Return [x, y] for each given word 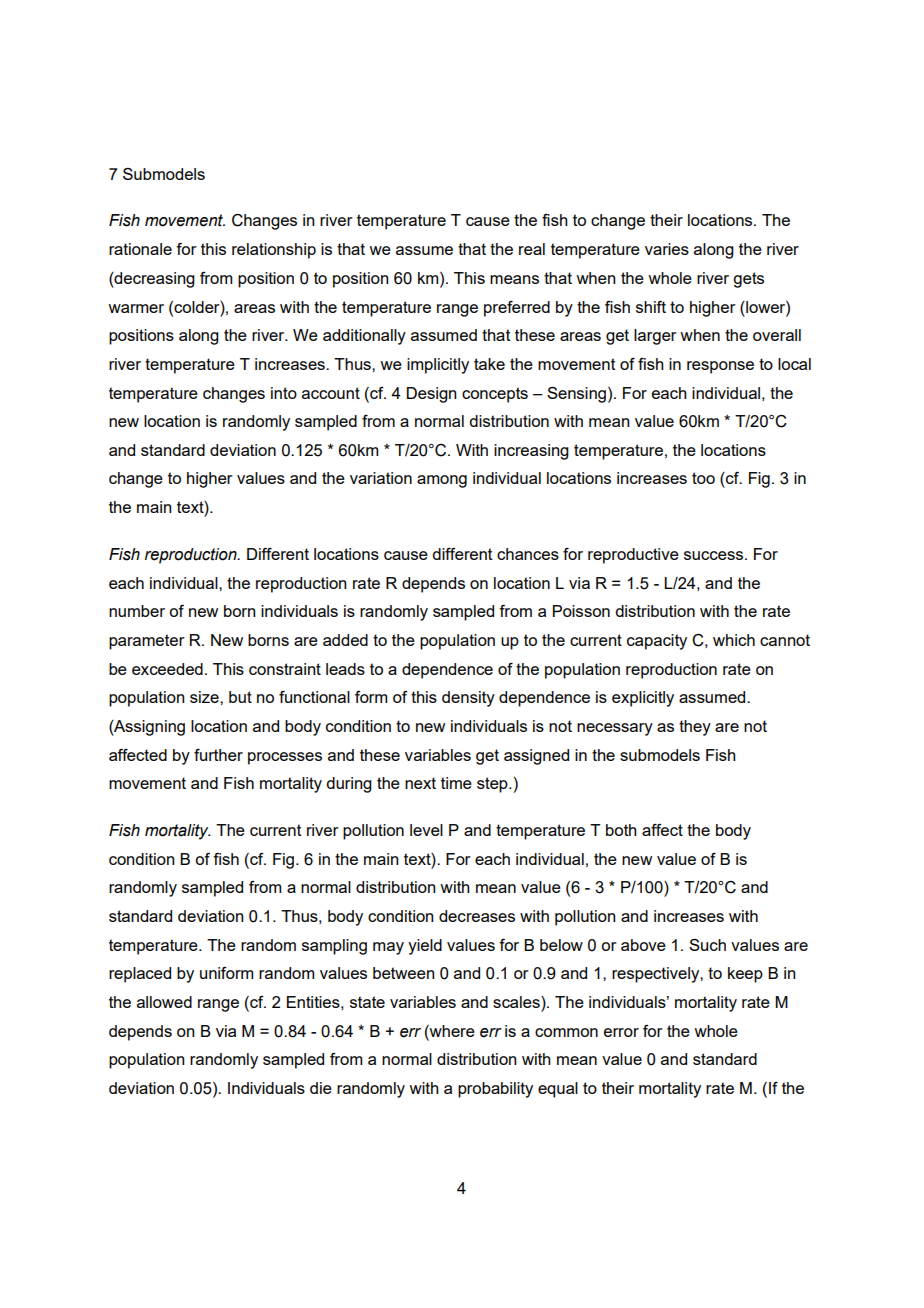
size [205, 697]
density [468, 699]
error [621, 1032]
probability [495, 1090]
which [734, 640]
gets [748, 280]
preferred [517, 309]
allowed [164, 1002]
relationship [274, 251]
